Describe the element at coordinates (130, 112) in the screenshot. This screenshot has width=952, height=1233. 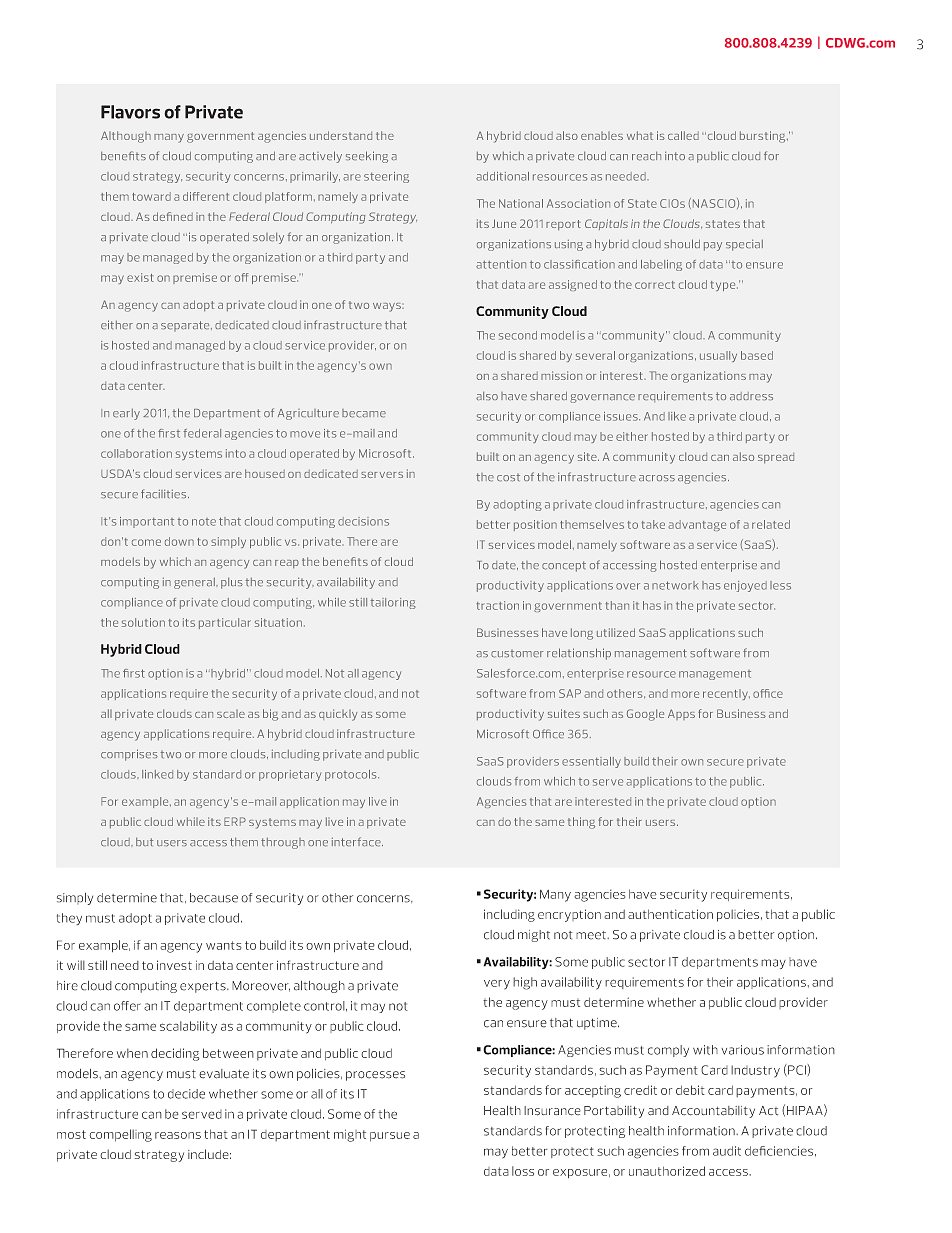
I see `Flavors` at that location.
